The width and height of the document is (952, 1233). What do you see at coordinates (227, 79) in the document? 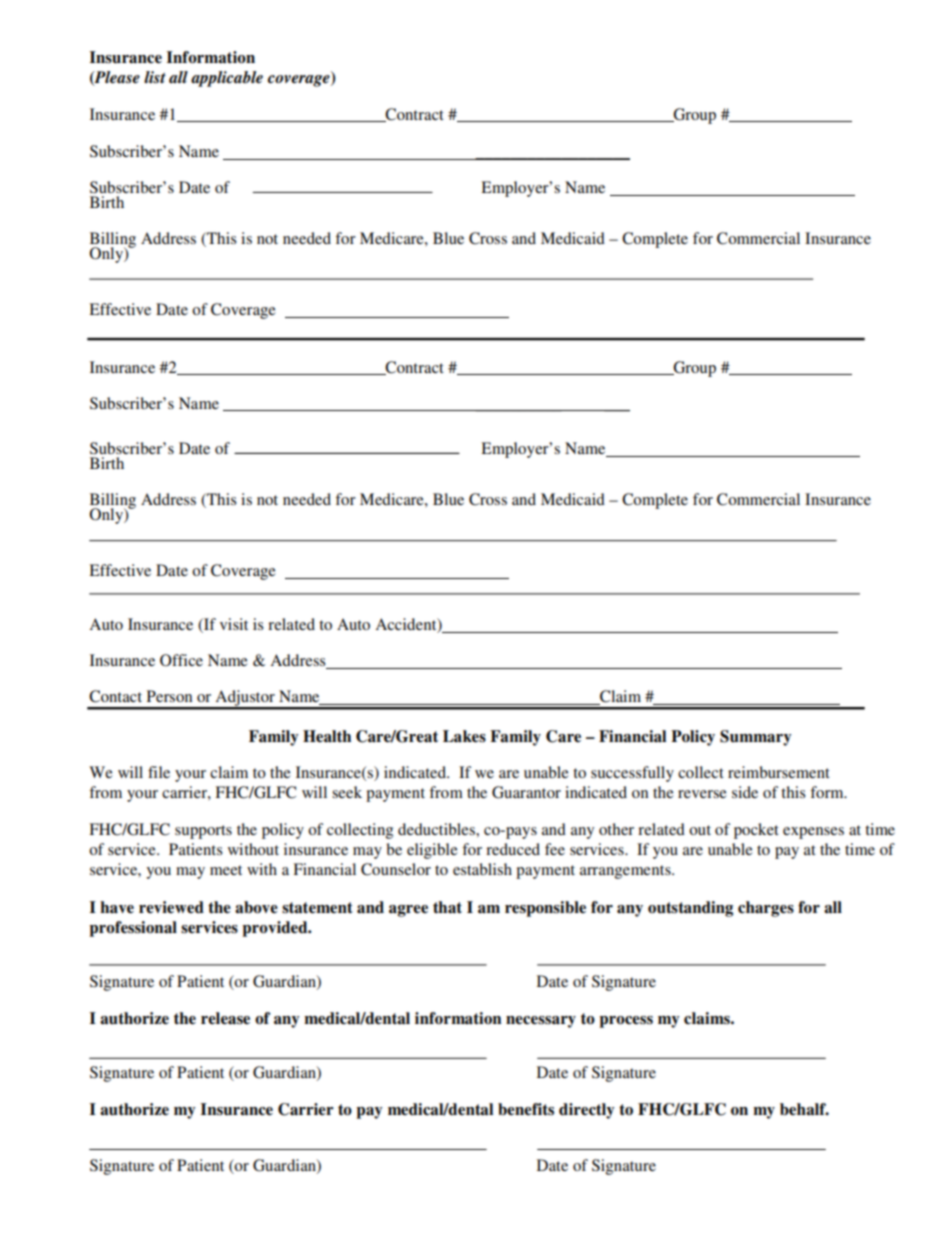
I see `applicable` at bounding box center [227, 79].
